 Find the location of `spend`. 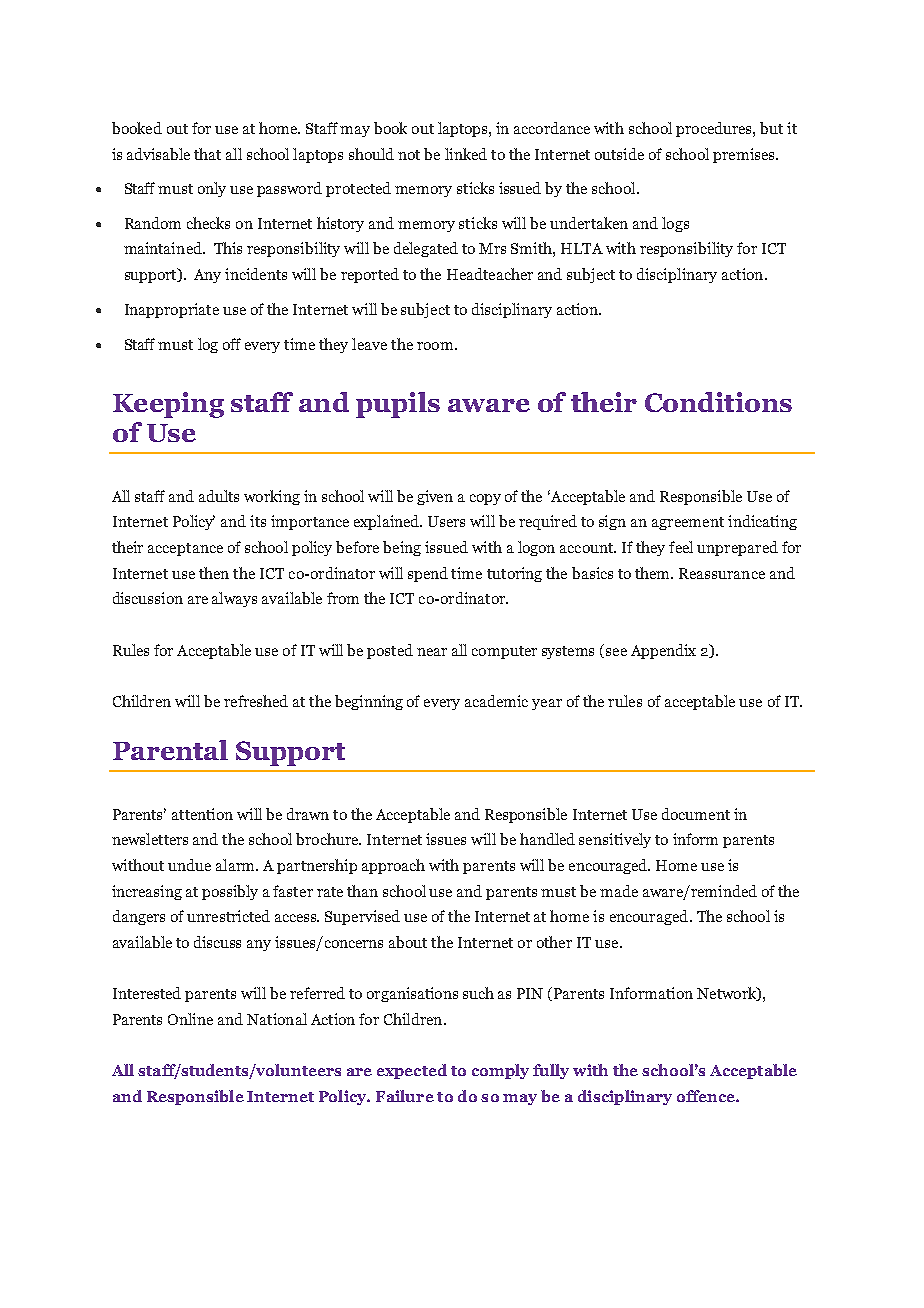

spend is located at coordinates (428, 574).
